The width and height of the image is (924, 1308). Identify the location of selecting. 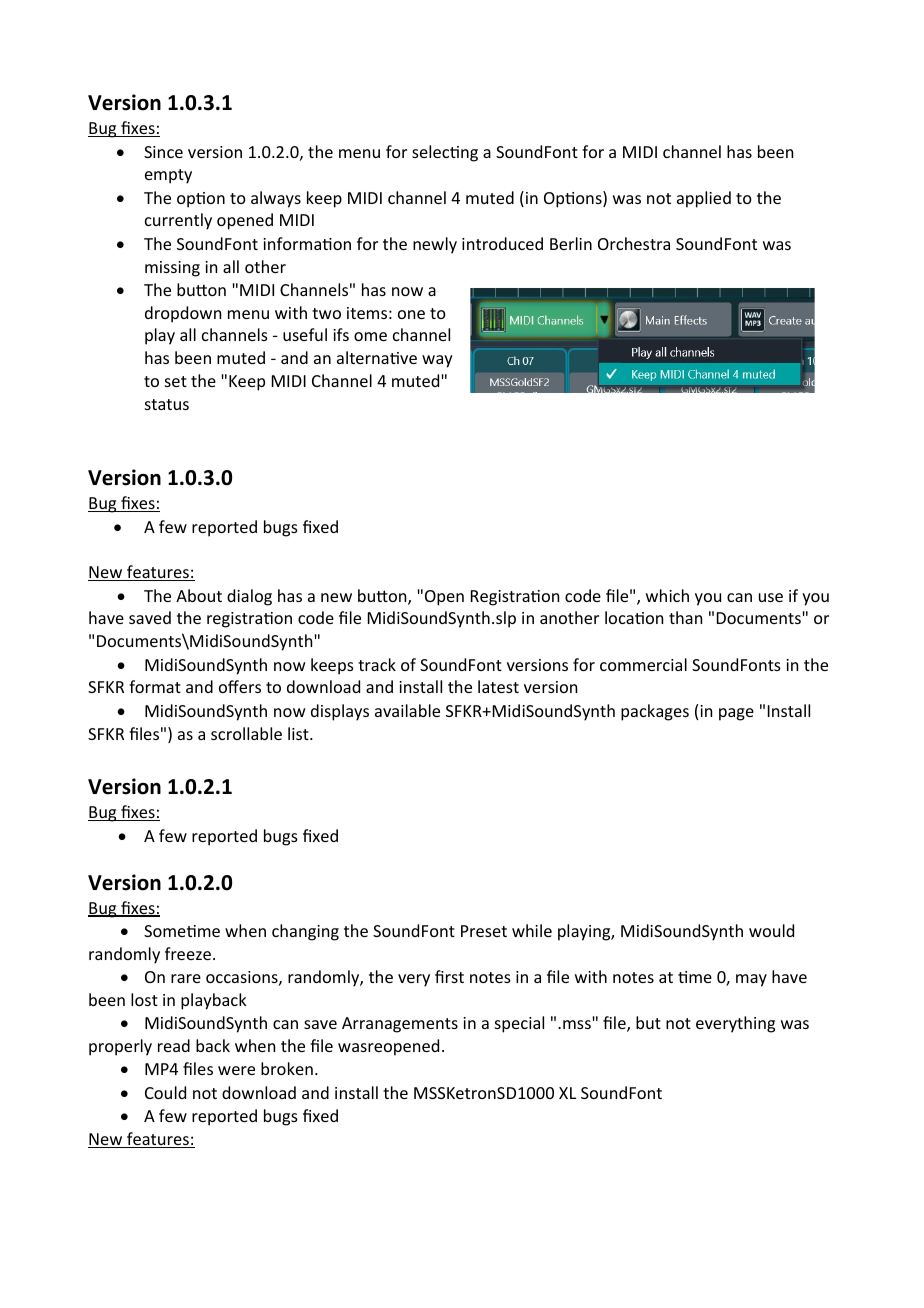
(445, 153).
